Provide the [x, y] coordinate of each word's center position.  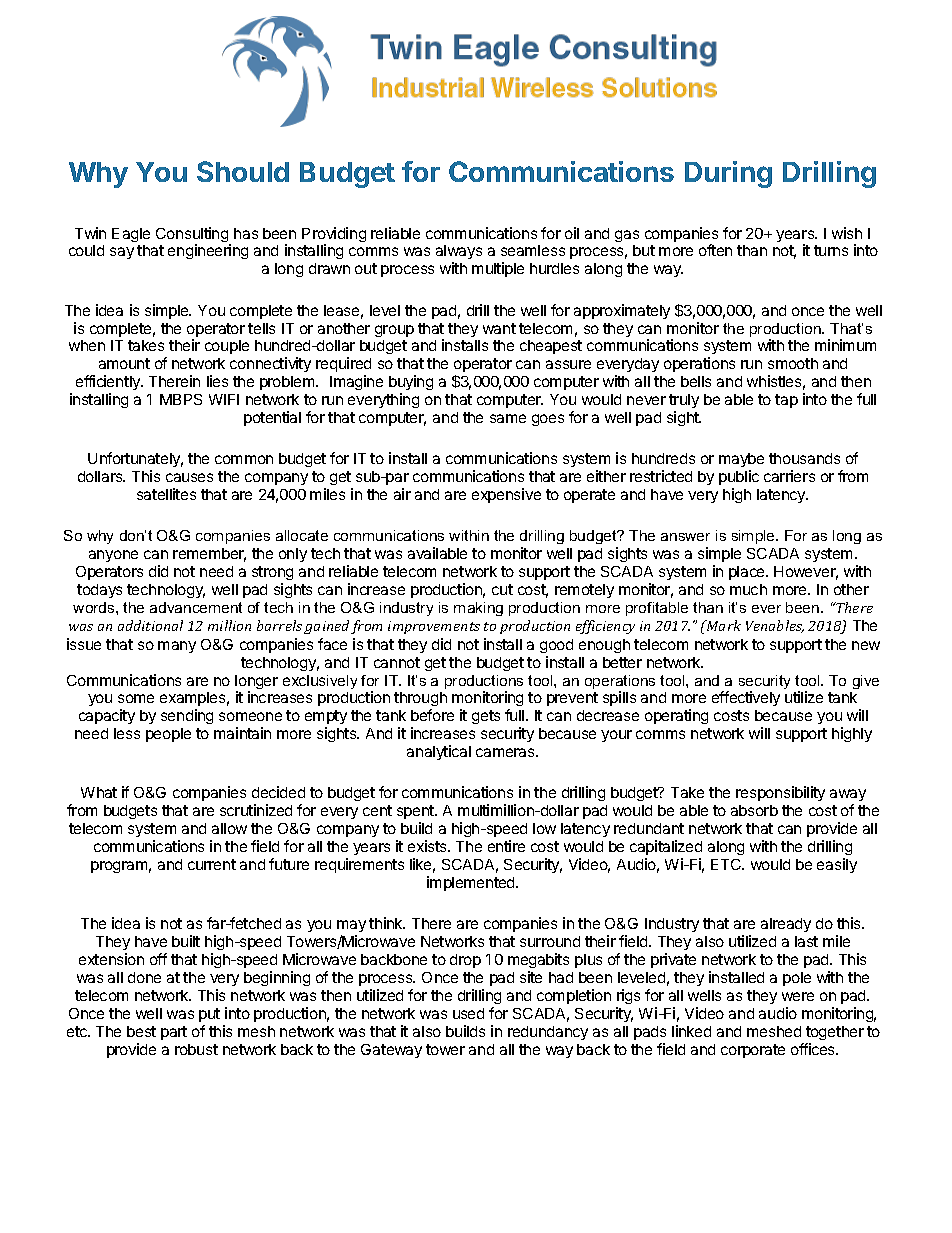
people [168, 735]
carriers [789, 476]
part [174, 1033]
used [468, 1013]
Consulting [193, 236]
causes [189, 477]
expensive [506, 495]
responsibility [780, 793]
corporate [753, 1051]
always [459, 254]
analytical [439, 752]
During [728, 174]
